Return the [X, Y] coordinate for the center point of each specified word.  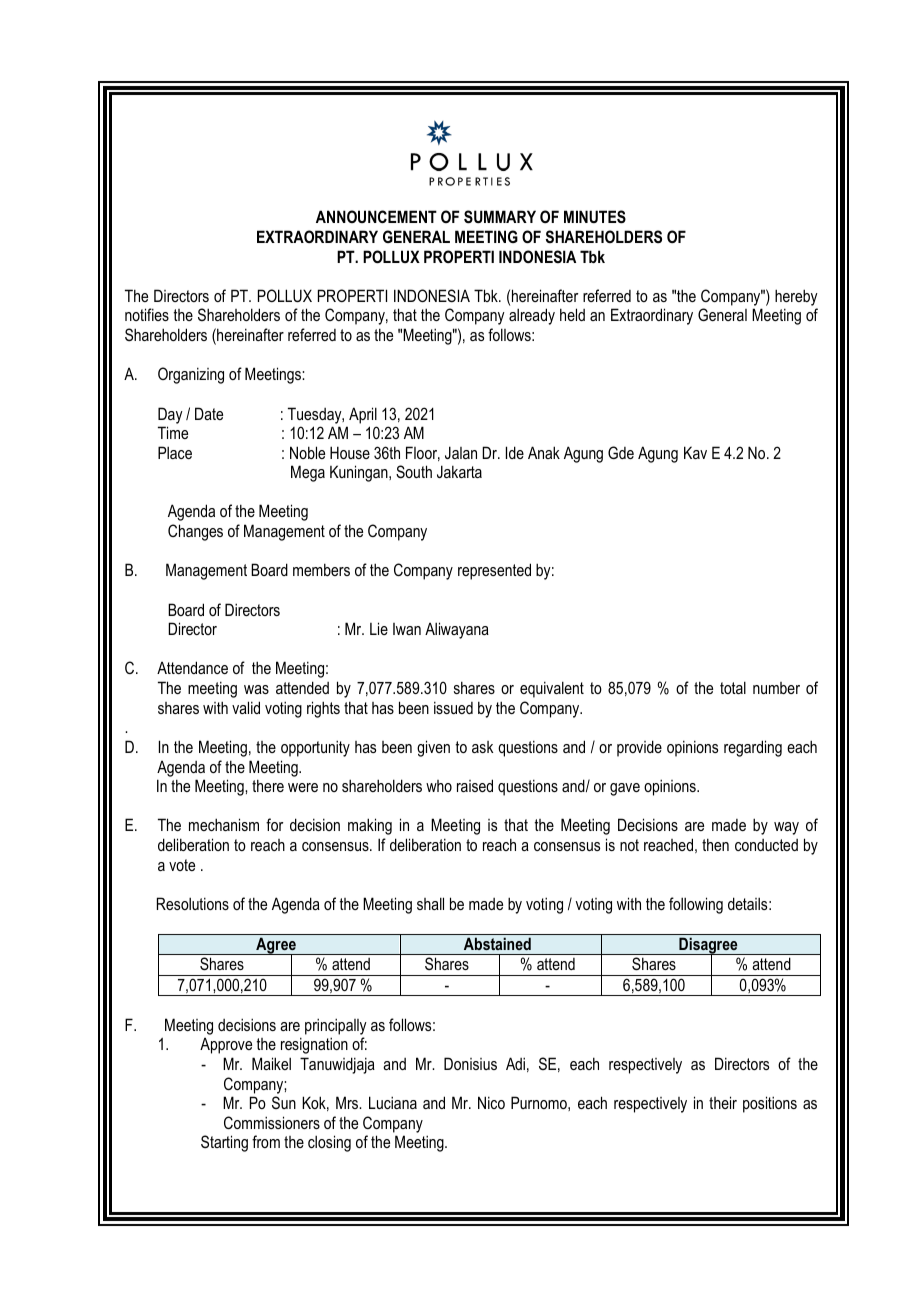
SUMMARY [500, 217]
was [256, 689]
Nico [491, 1102]
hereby [796, 297]
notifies [147, 314]
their [723, 1102]
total [733, 687]
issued [453, 707]
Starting [224, 1143]
